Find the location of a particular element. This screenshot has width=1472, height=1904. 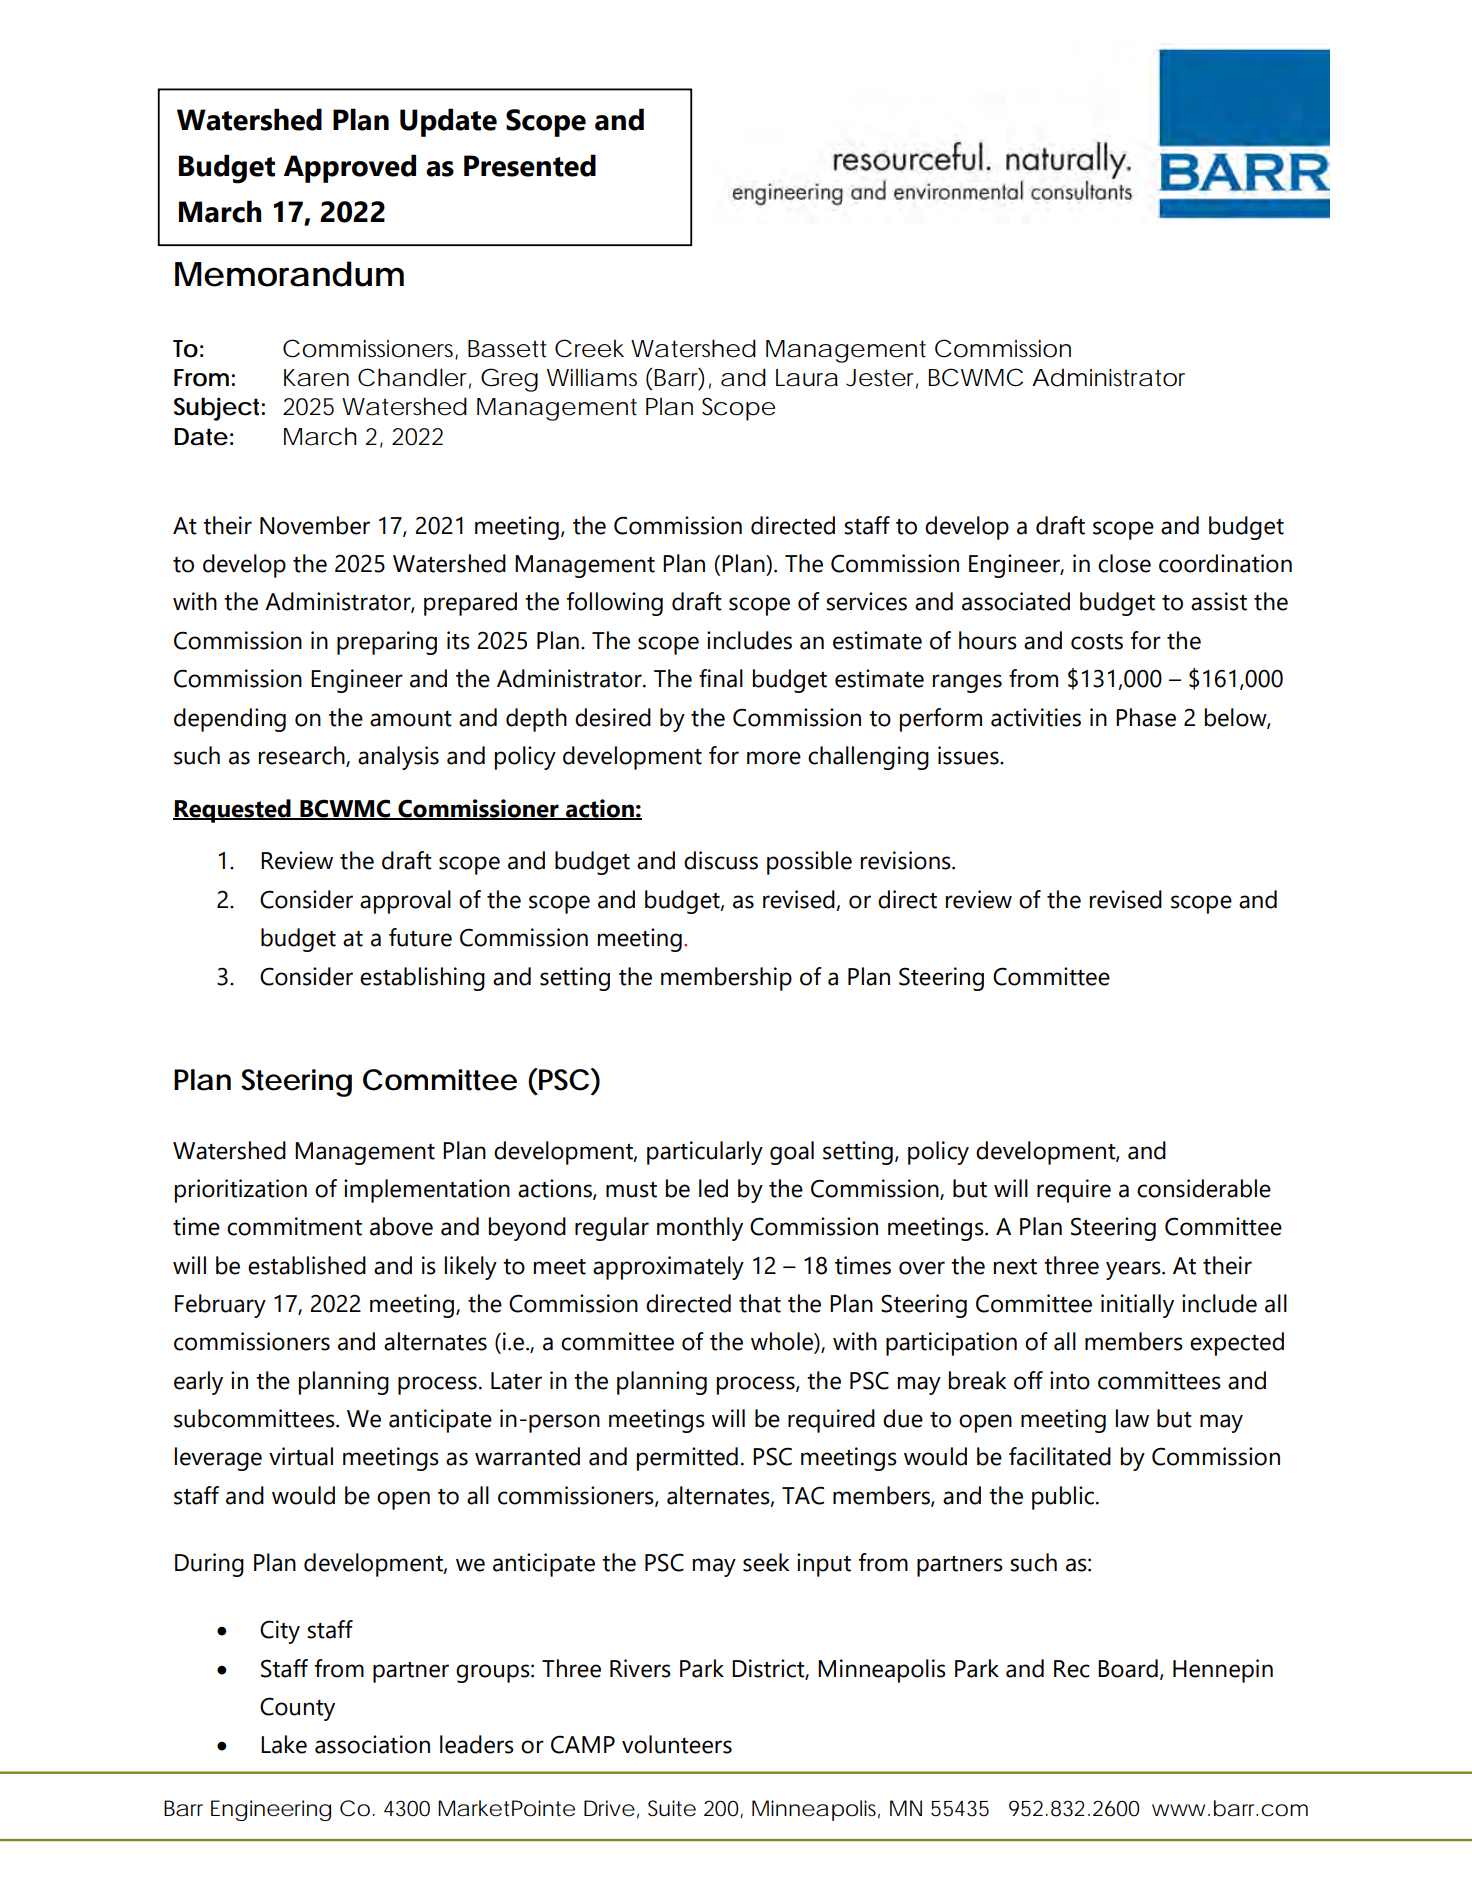

established is located at coordinates (307, 1265).
